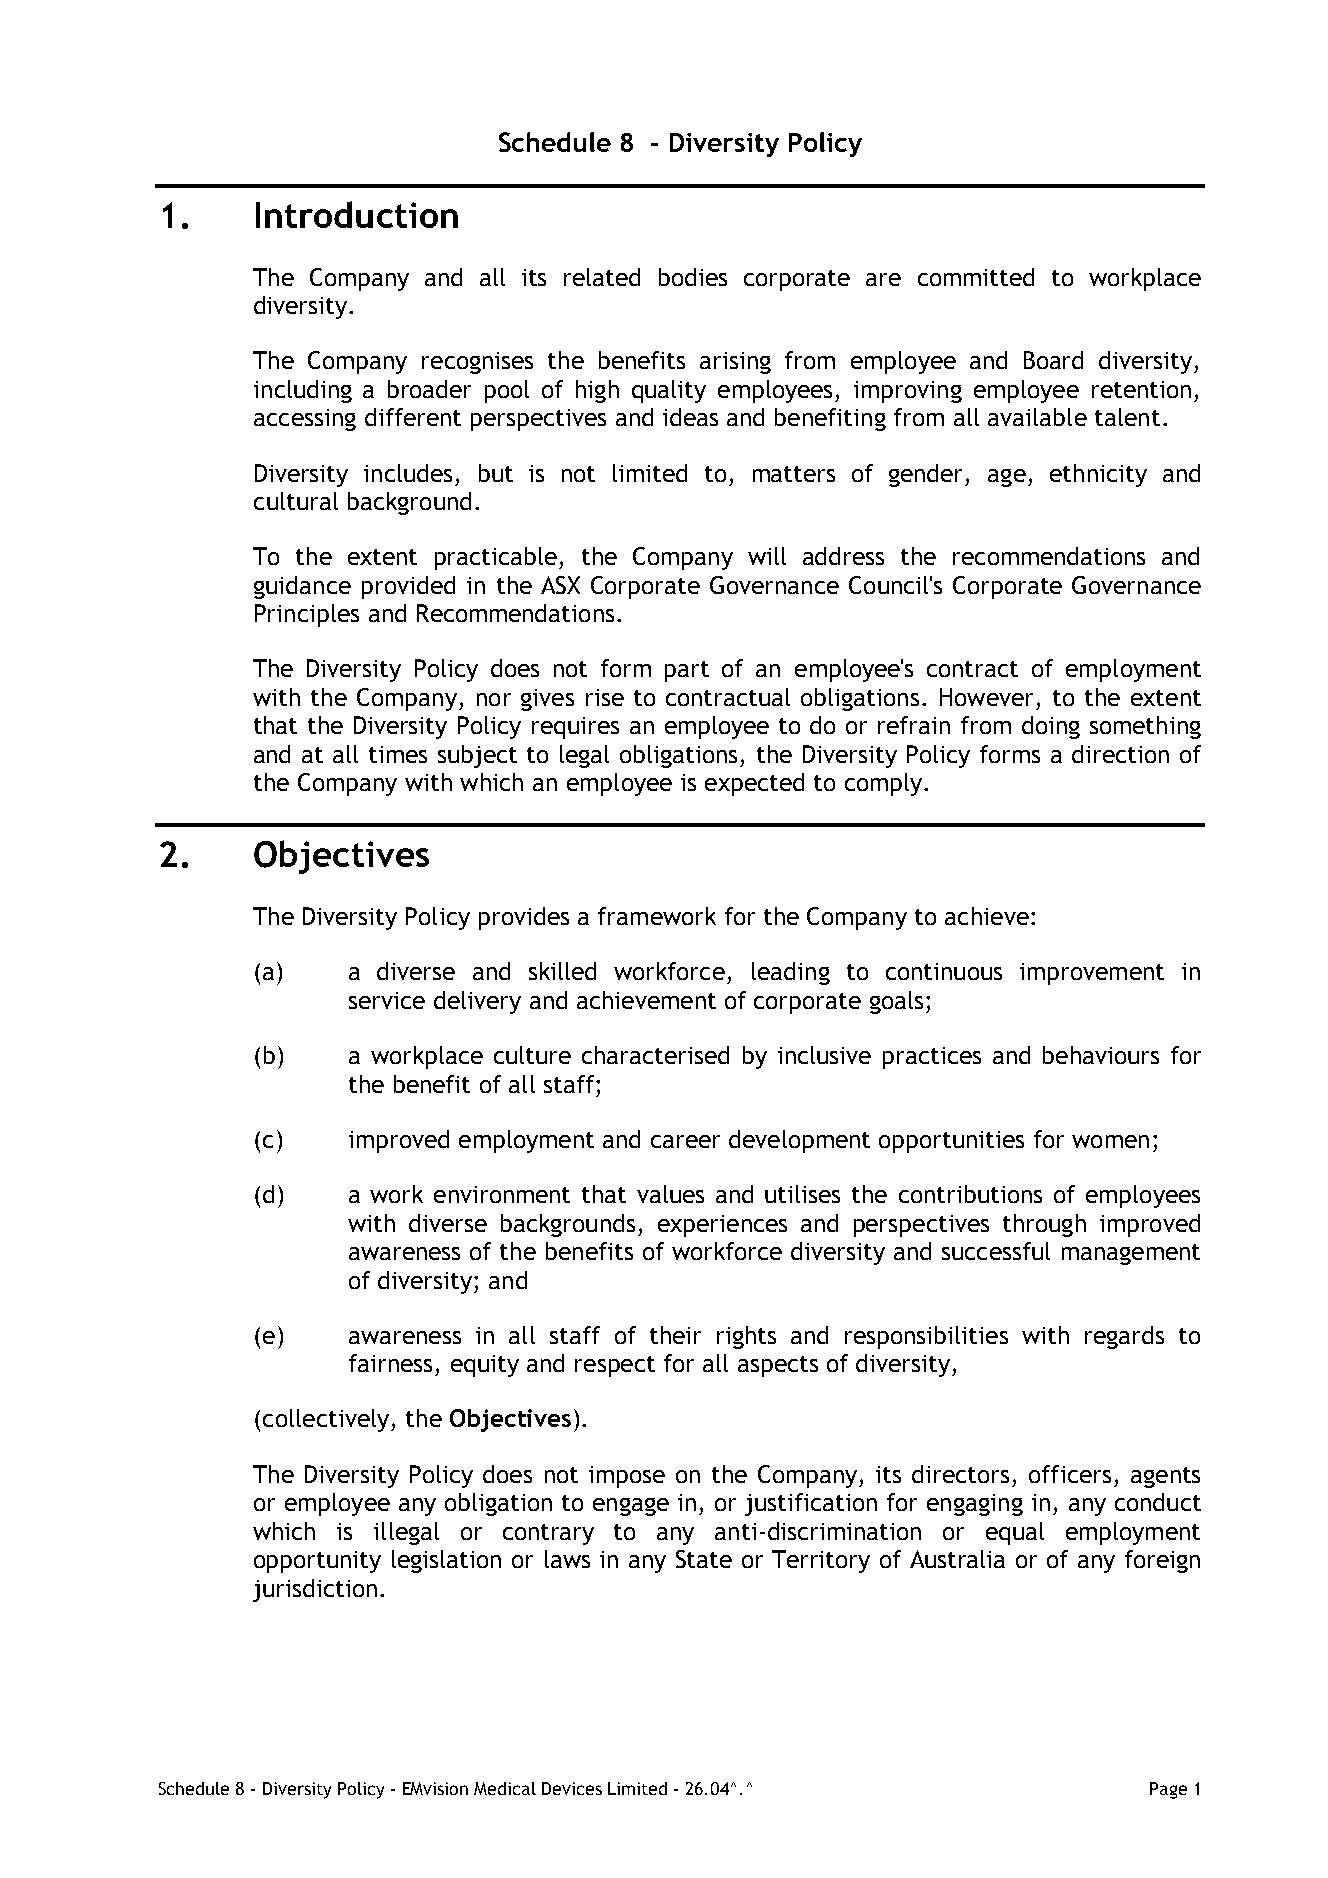 This screenshot has height=1878, width=1328. I want to click on Medical, so click(505, 1788).
